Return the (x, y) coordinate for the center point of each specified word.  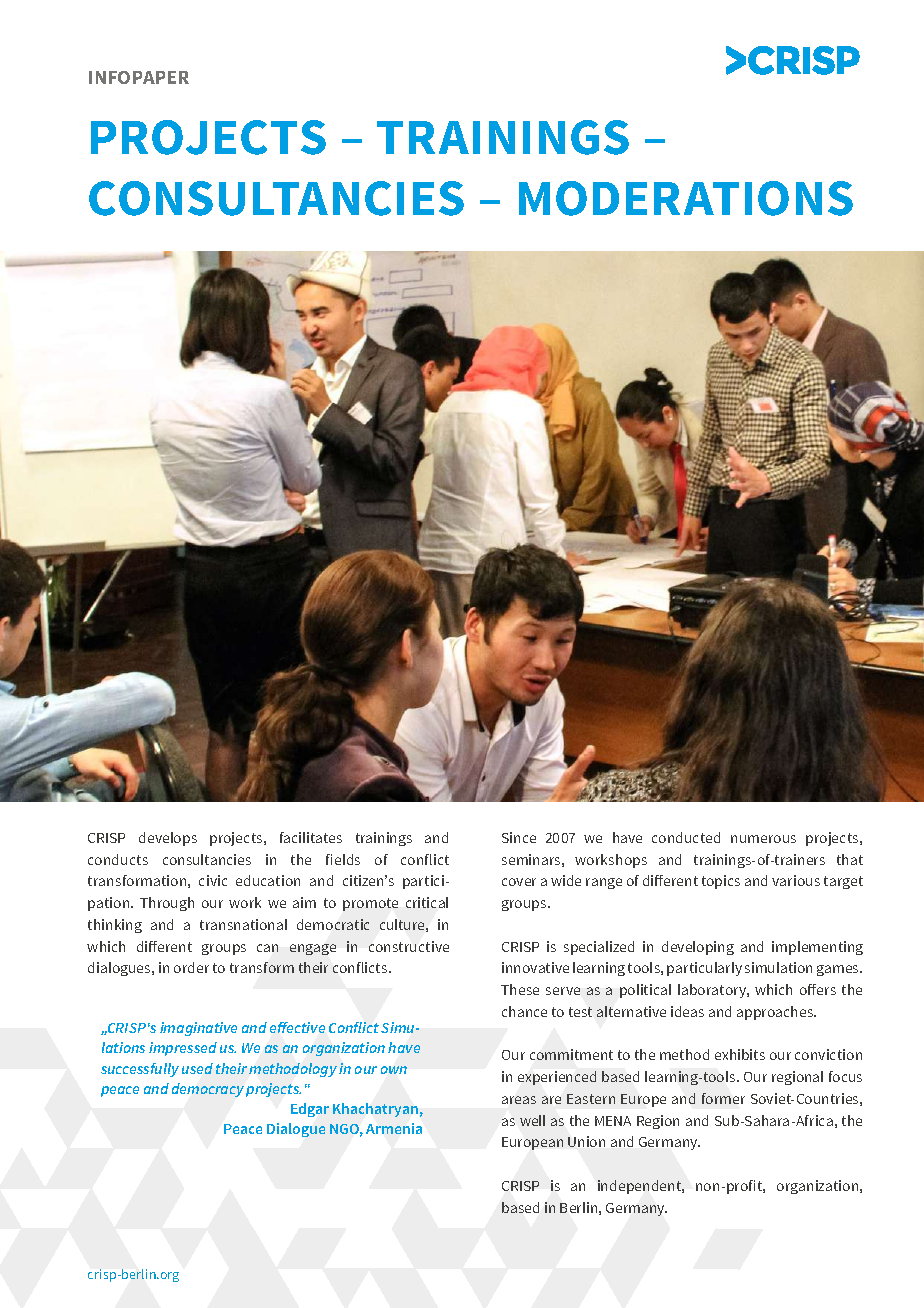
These (520, 989)
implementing (817, 948)
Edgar (310, 1110)
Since (519, 837)
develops (168, 839)
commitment (571, 1054)
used (197, 1068)
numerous (763, 839)
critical (427, 902)
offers (818, 989)
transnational (243, 924)
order (191, 967)
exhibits (740, 1054)
